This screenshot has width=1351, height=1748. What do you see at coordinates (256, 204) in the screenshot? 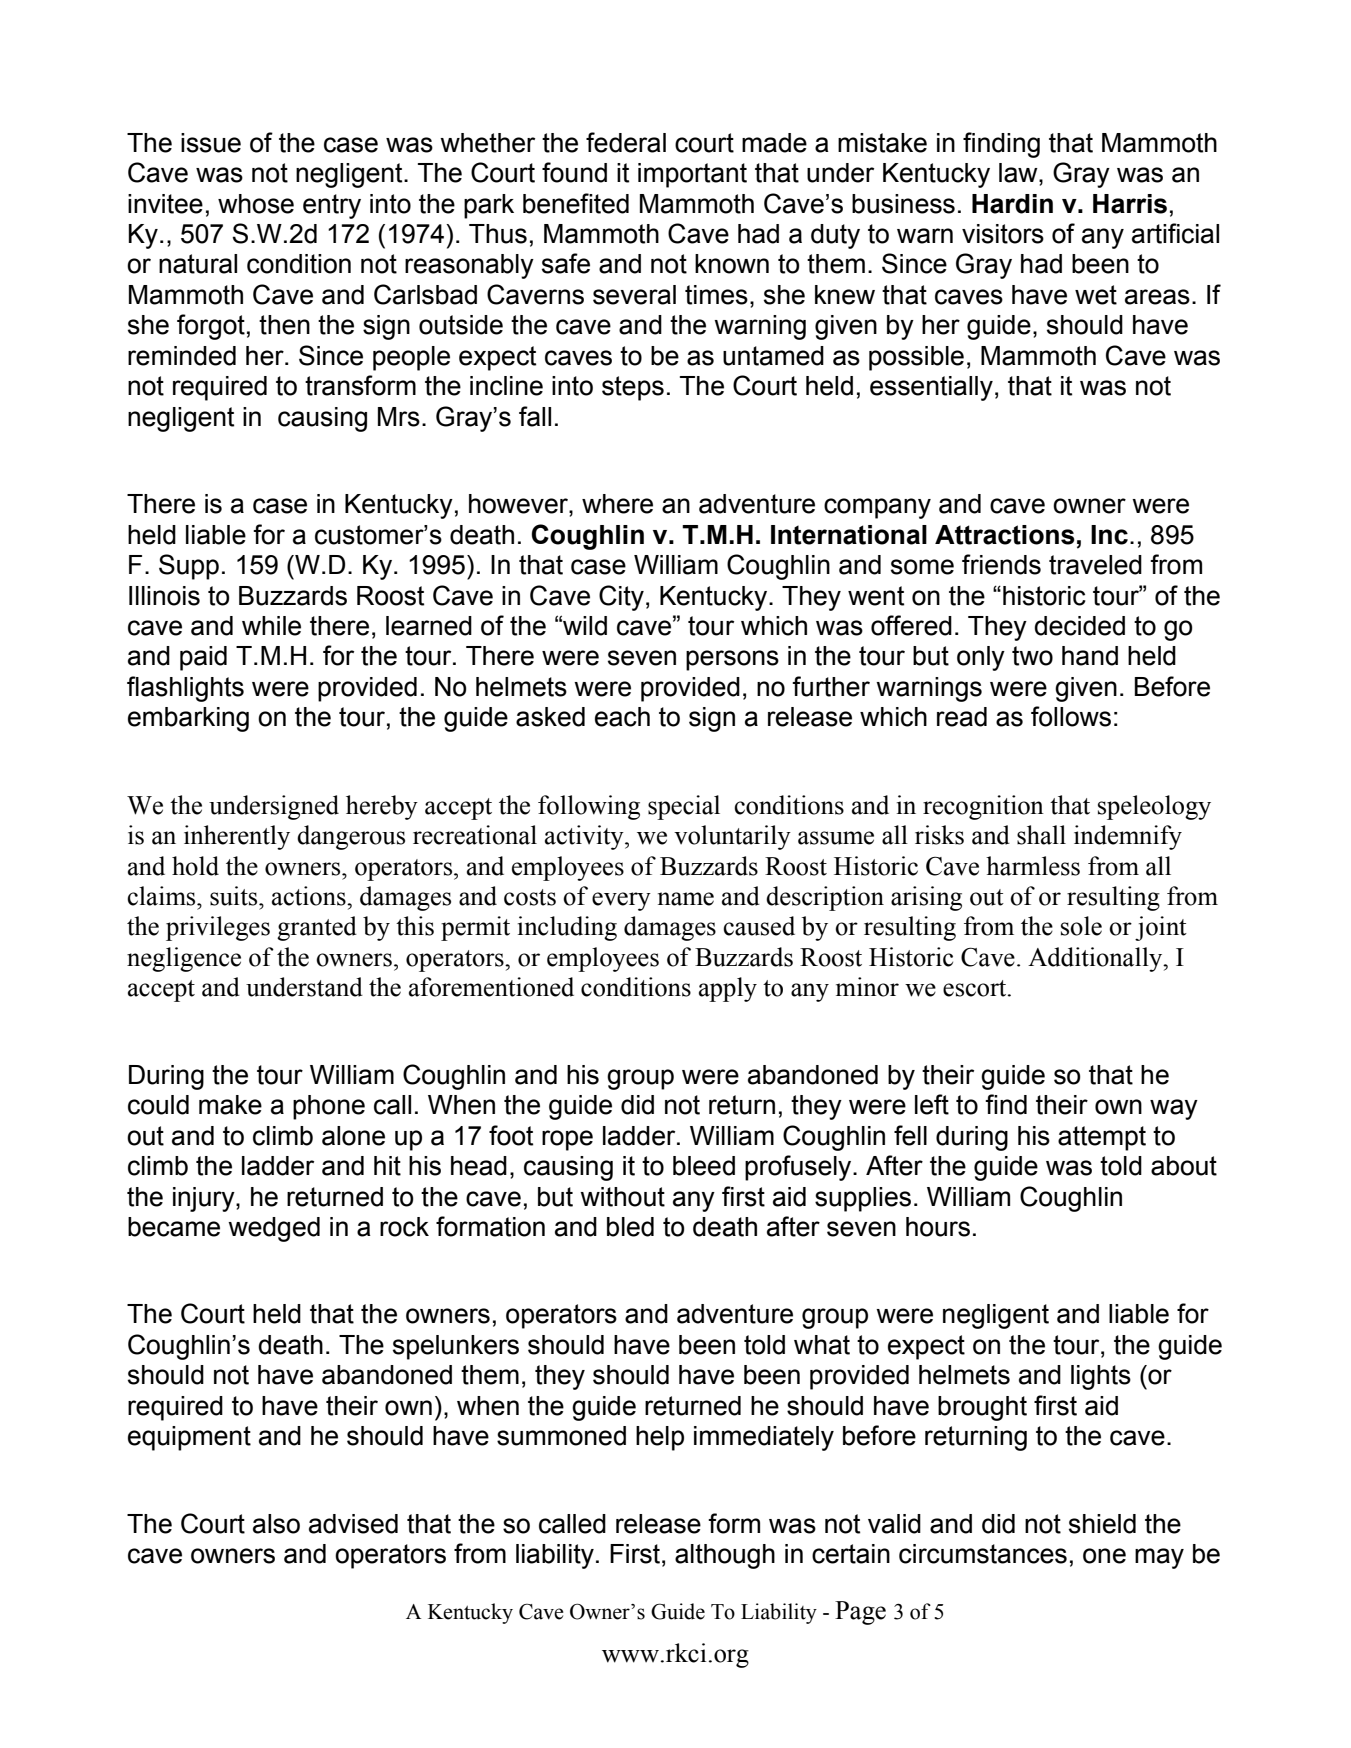
I see `whose` at bounding box center [256, 204].
